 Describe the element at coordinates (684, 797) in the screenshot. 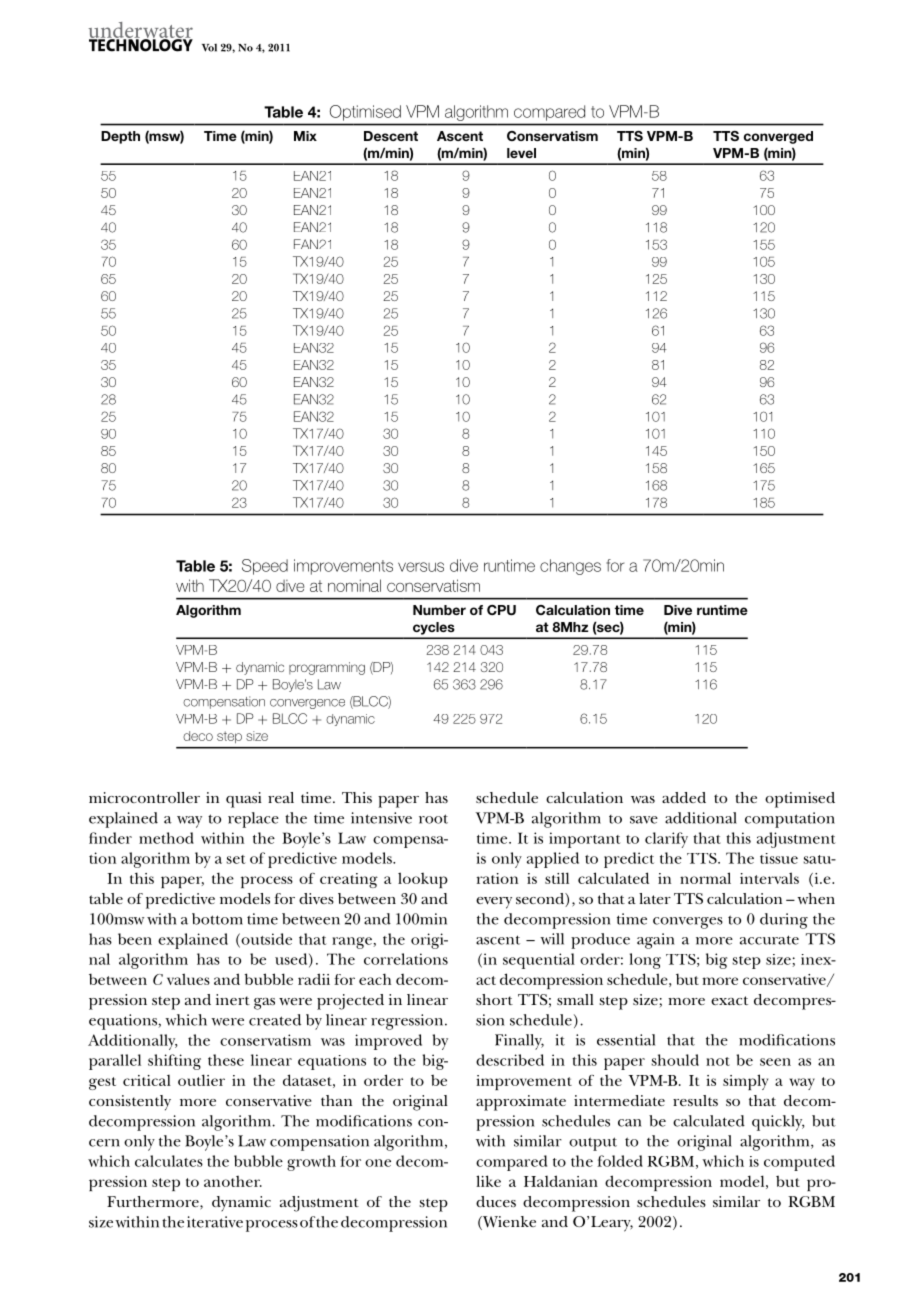

I see `added` at that location.
